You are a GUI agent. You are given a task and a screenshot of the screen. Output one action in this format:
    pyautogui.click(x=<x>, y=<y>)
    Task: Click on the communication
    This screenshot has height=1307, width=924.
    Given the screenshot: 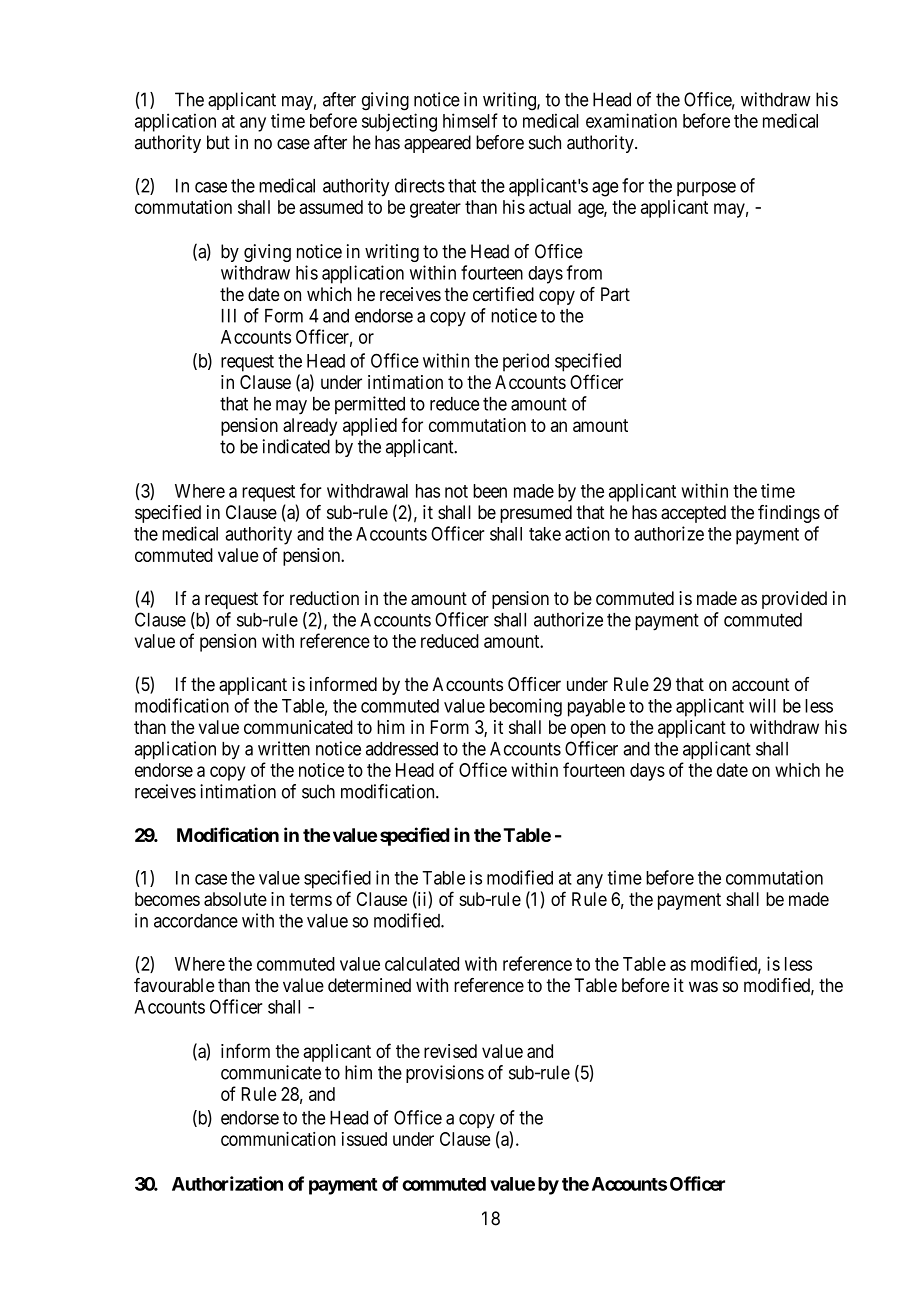 What is the action you would take?
    pyautogui.click(x=278, y=1139)
